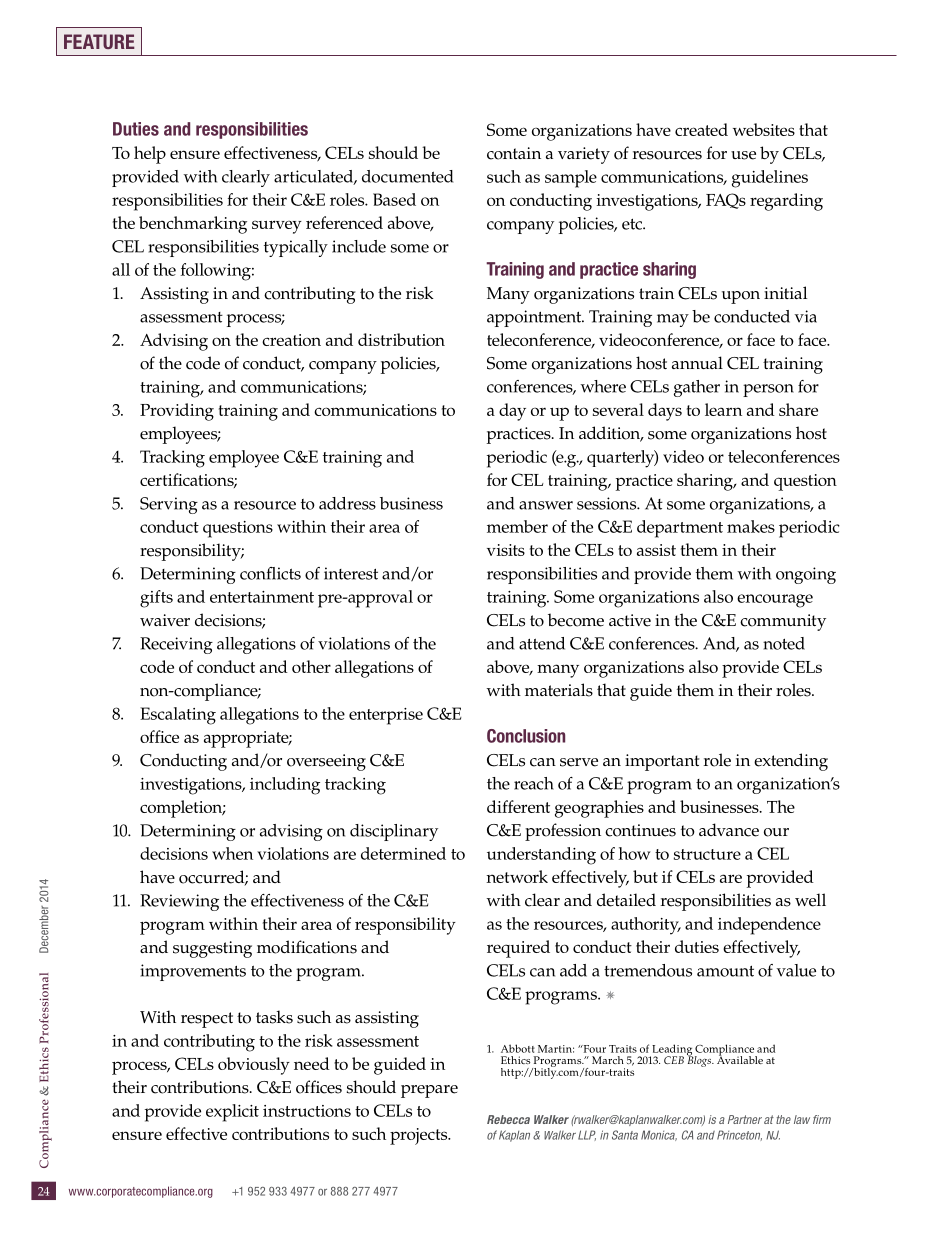 This screenshot has width=952, height=1233. Describe the element at coordinates (429, 1091) in the screenshot. I see `prepare` at that location.
